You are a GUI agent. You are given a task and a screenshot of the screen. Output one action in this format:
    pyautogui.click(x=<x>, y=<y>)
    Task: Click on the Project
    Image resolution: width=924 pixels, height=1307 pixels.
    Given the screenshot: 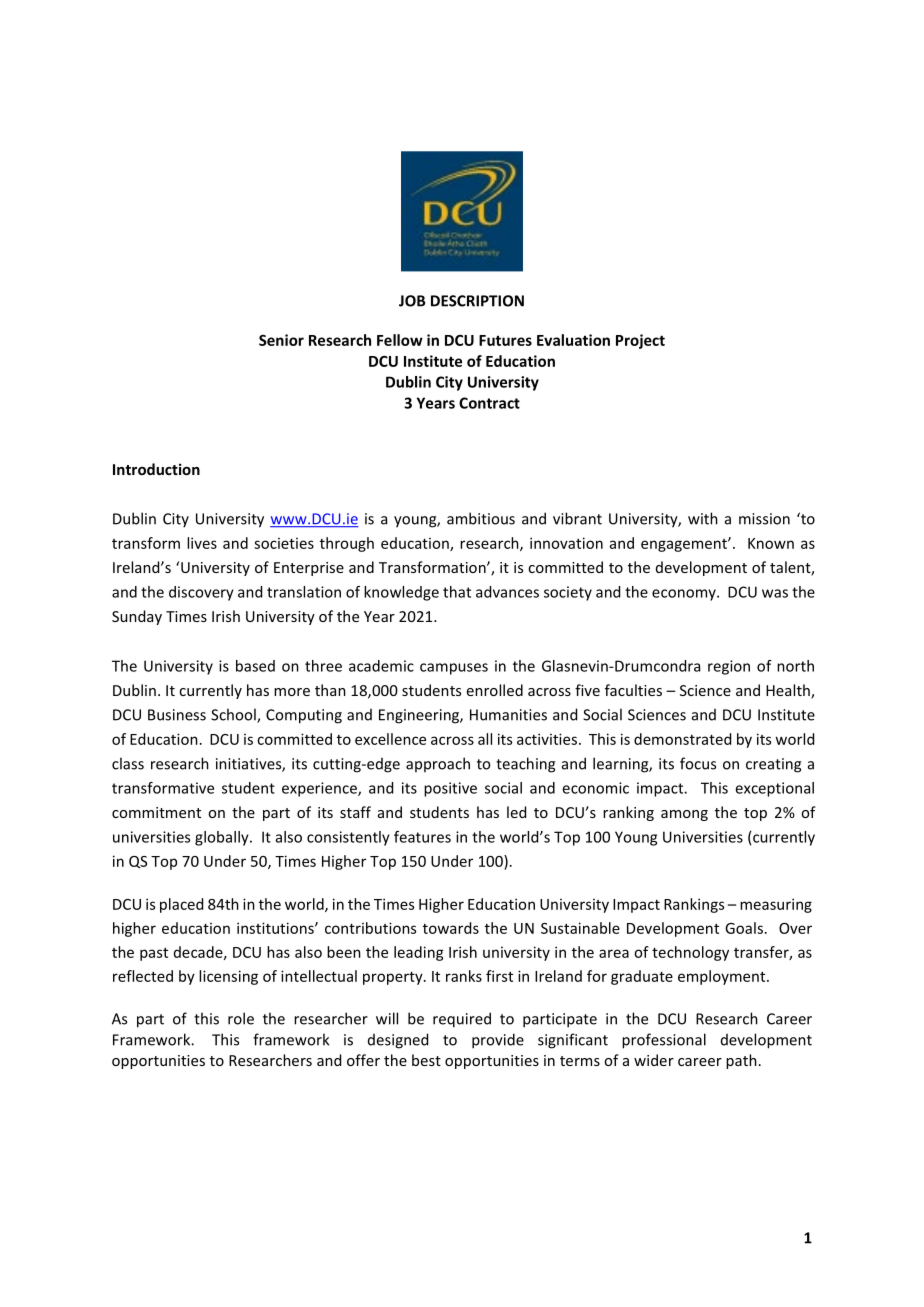 What is the action you would take?
    pyautogui.click(x=640, y=341)
